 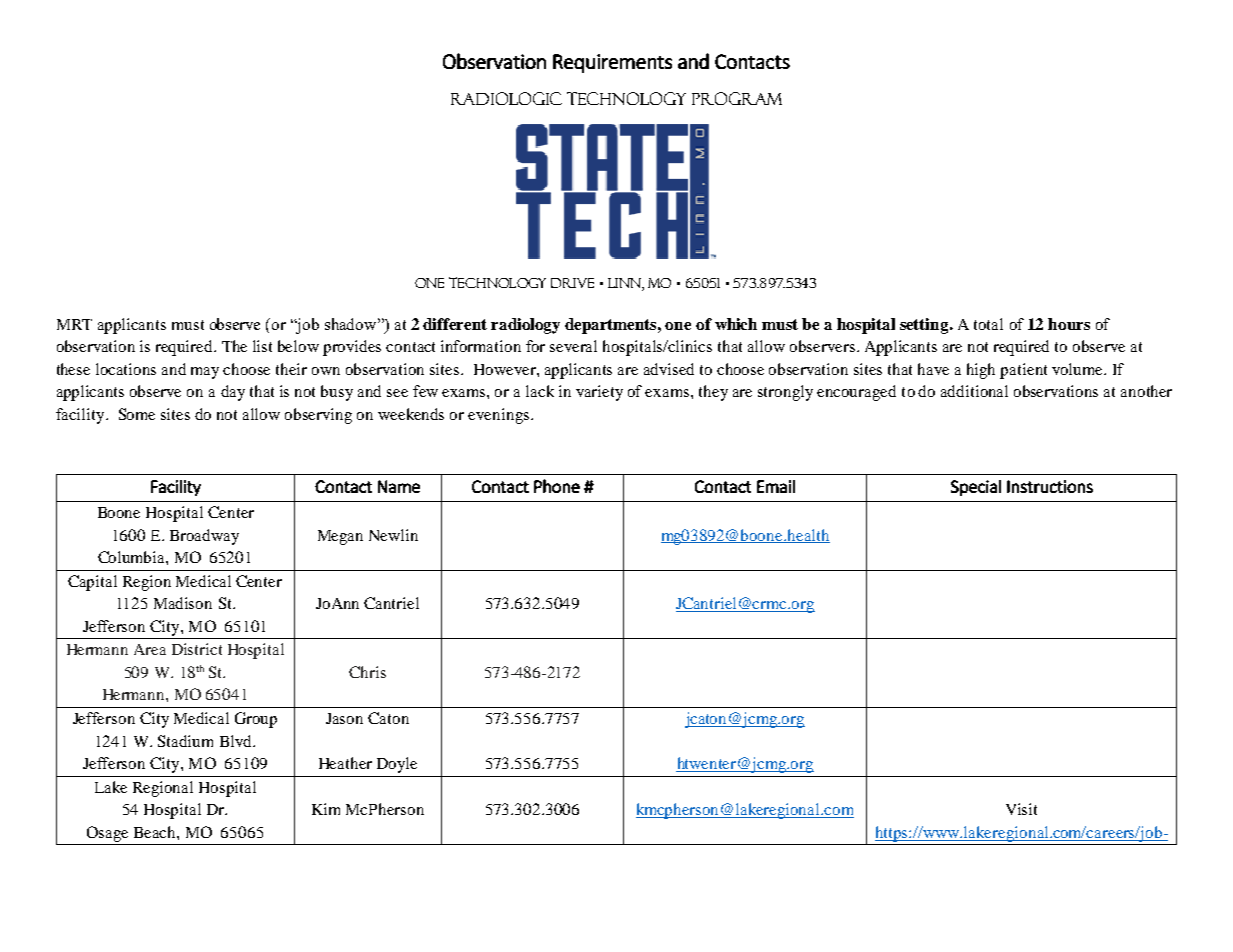 I want to click on several, so click(x=573, y=346).
